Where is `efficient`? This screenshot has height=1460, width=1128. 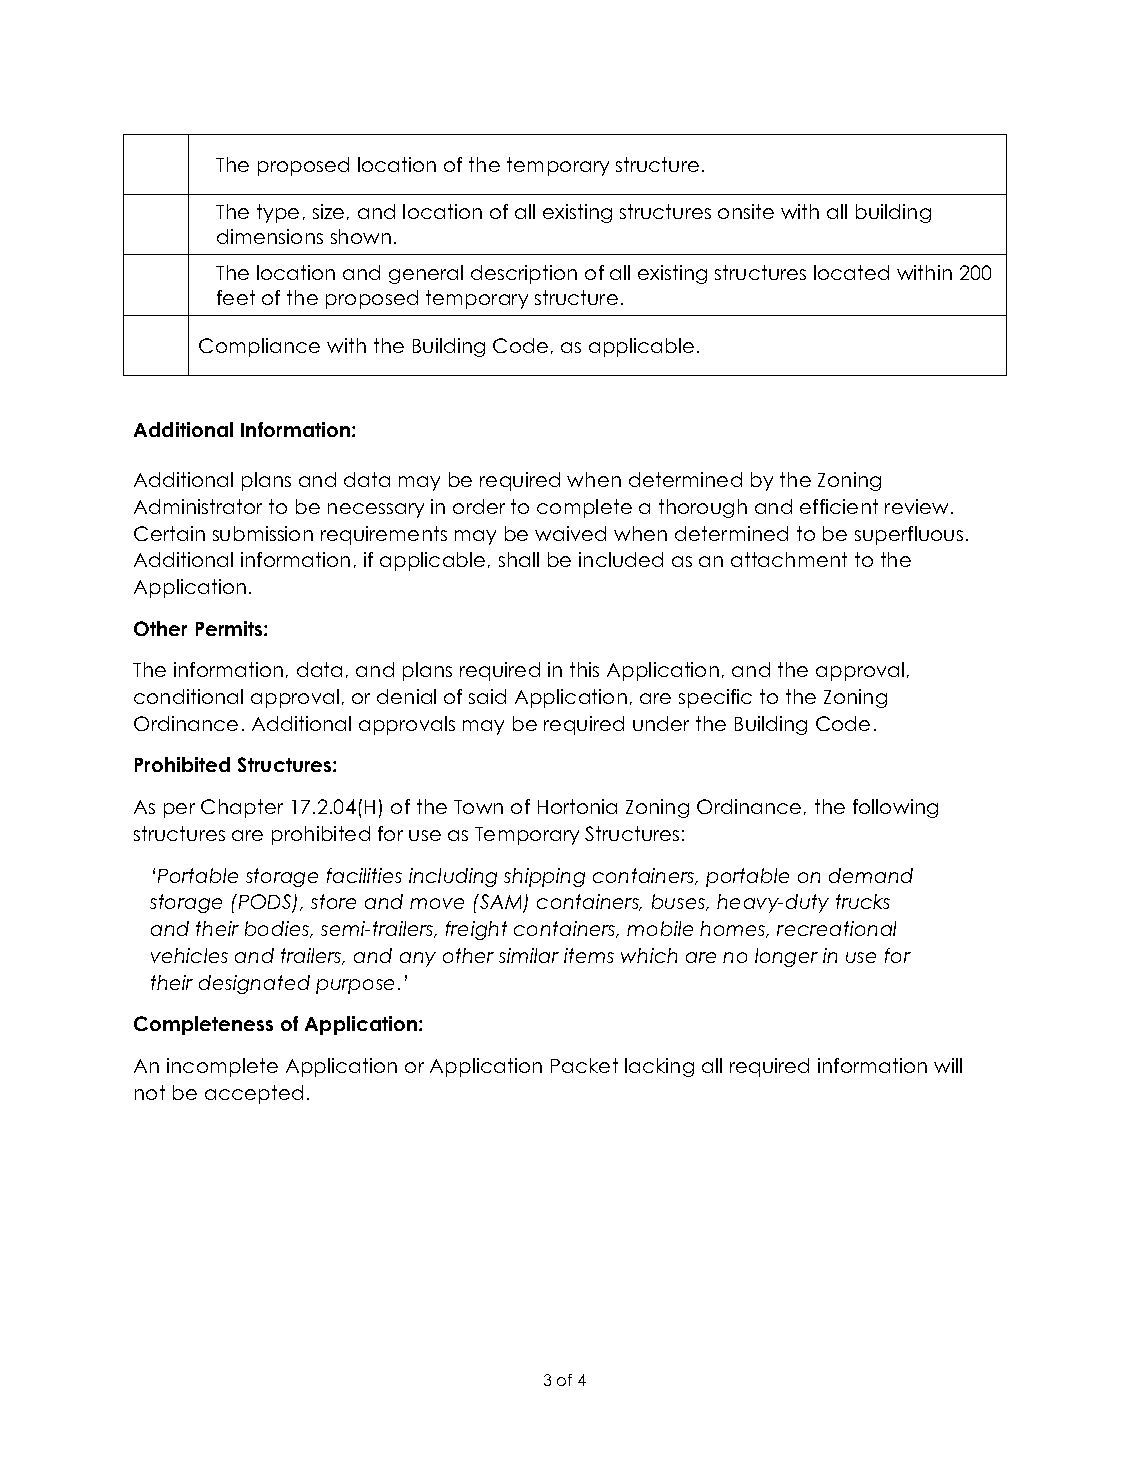 efficient is located at coordinates (839, 506).
